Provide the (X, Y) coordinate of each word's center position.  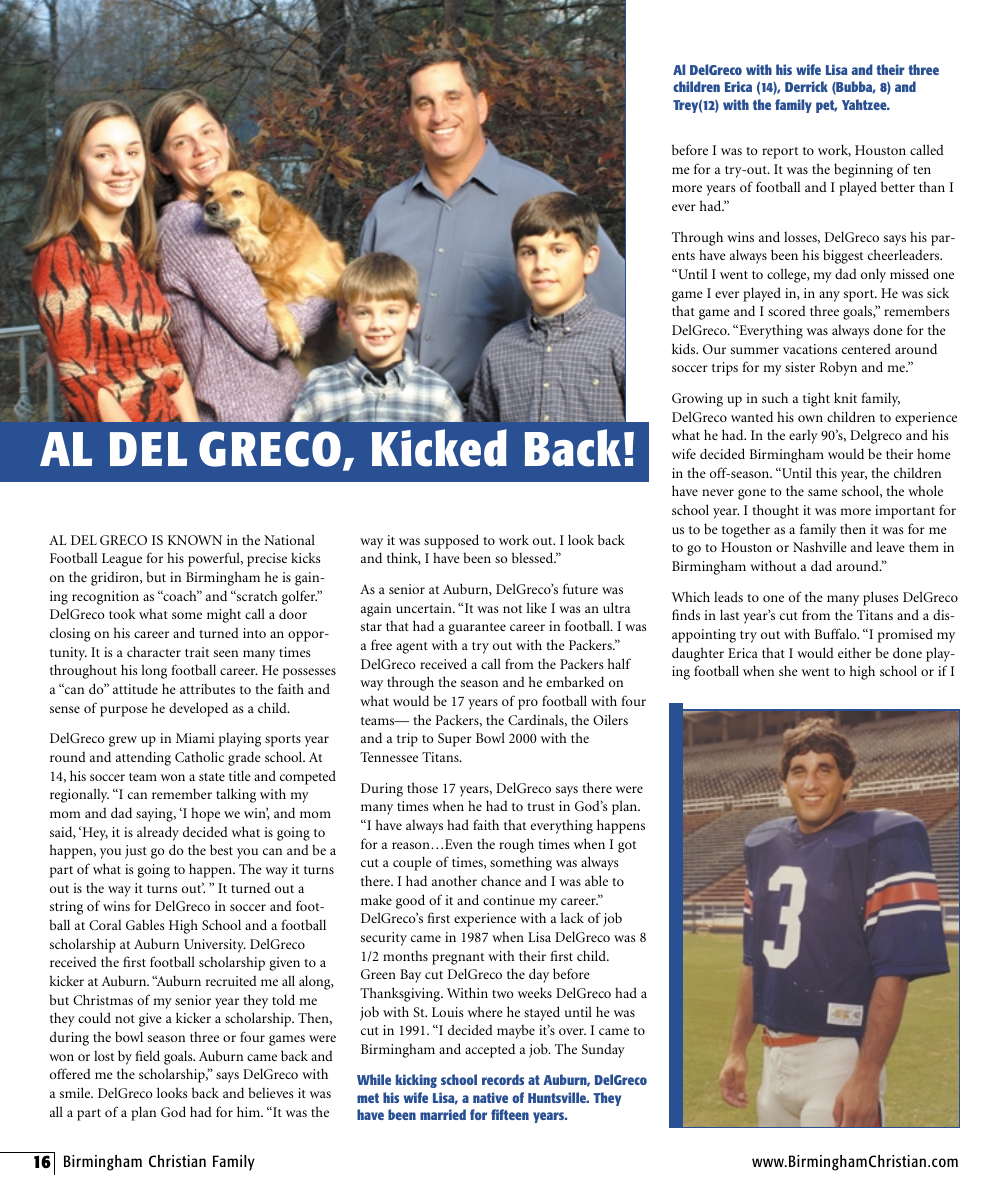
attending (143, 758)
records (503, 1079)
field (148, 1055)
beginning (863, 170)
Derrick (806, 86)
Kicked (439, 448)
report (780, 153)
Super (455, 740)
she (788, 670)
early (803, 437)
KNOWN (195, 540)
